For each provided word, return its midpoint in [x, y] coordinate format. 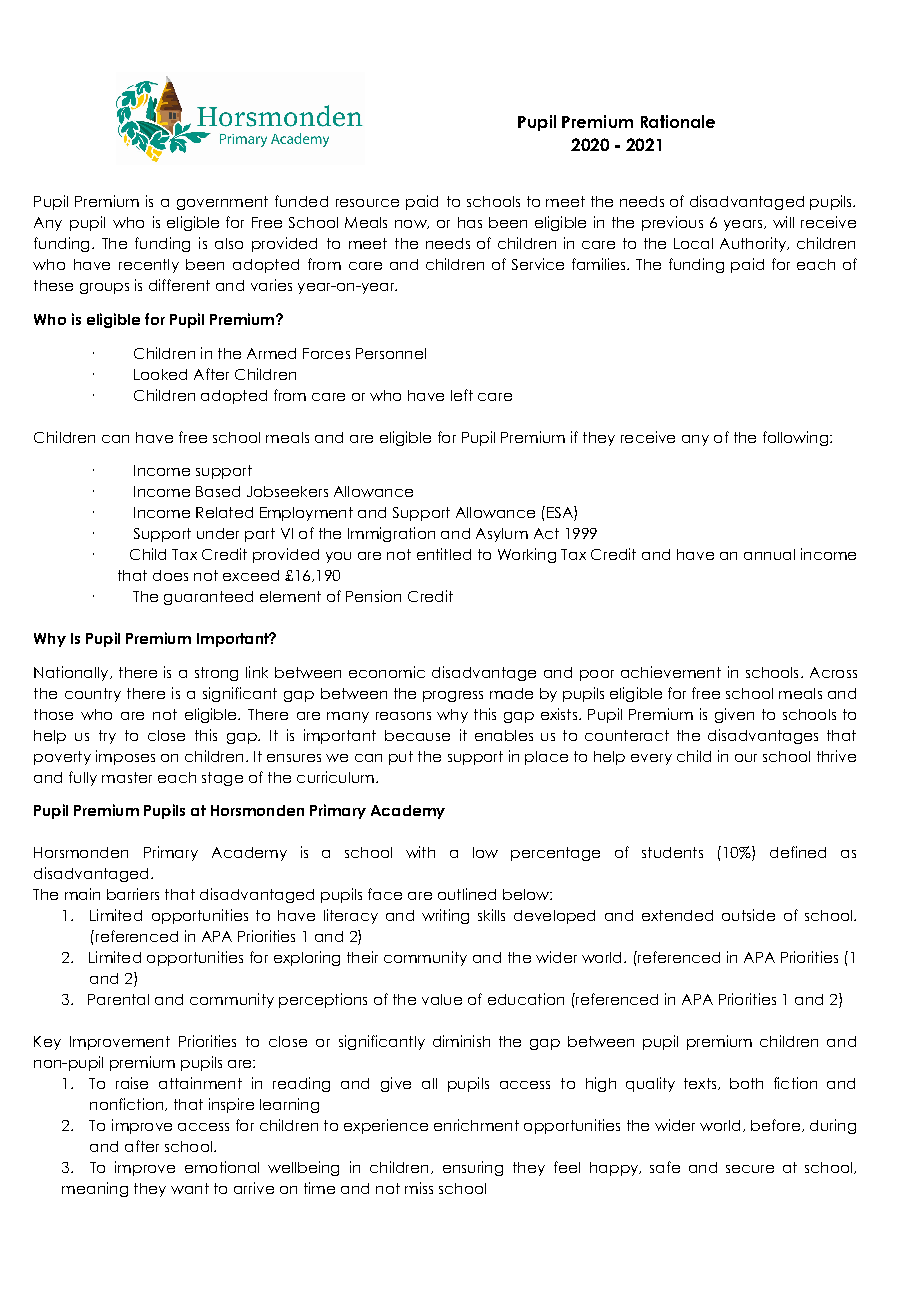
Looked [160, 374]
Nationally [72, 673]
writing [445, 916]
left [462, 395]
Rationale [678, 121]
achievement [671, 672]
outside [748, 915]
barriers [133, 894]
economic [387, 672]
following [795, 438]
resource [367, 203]
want [190, 1188]
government [222, 203]
